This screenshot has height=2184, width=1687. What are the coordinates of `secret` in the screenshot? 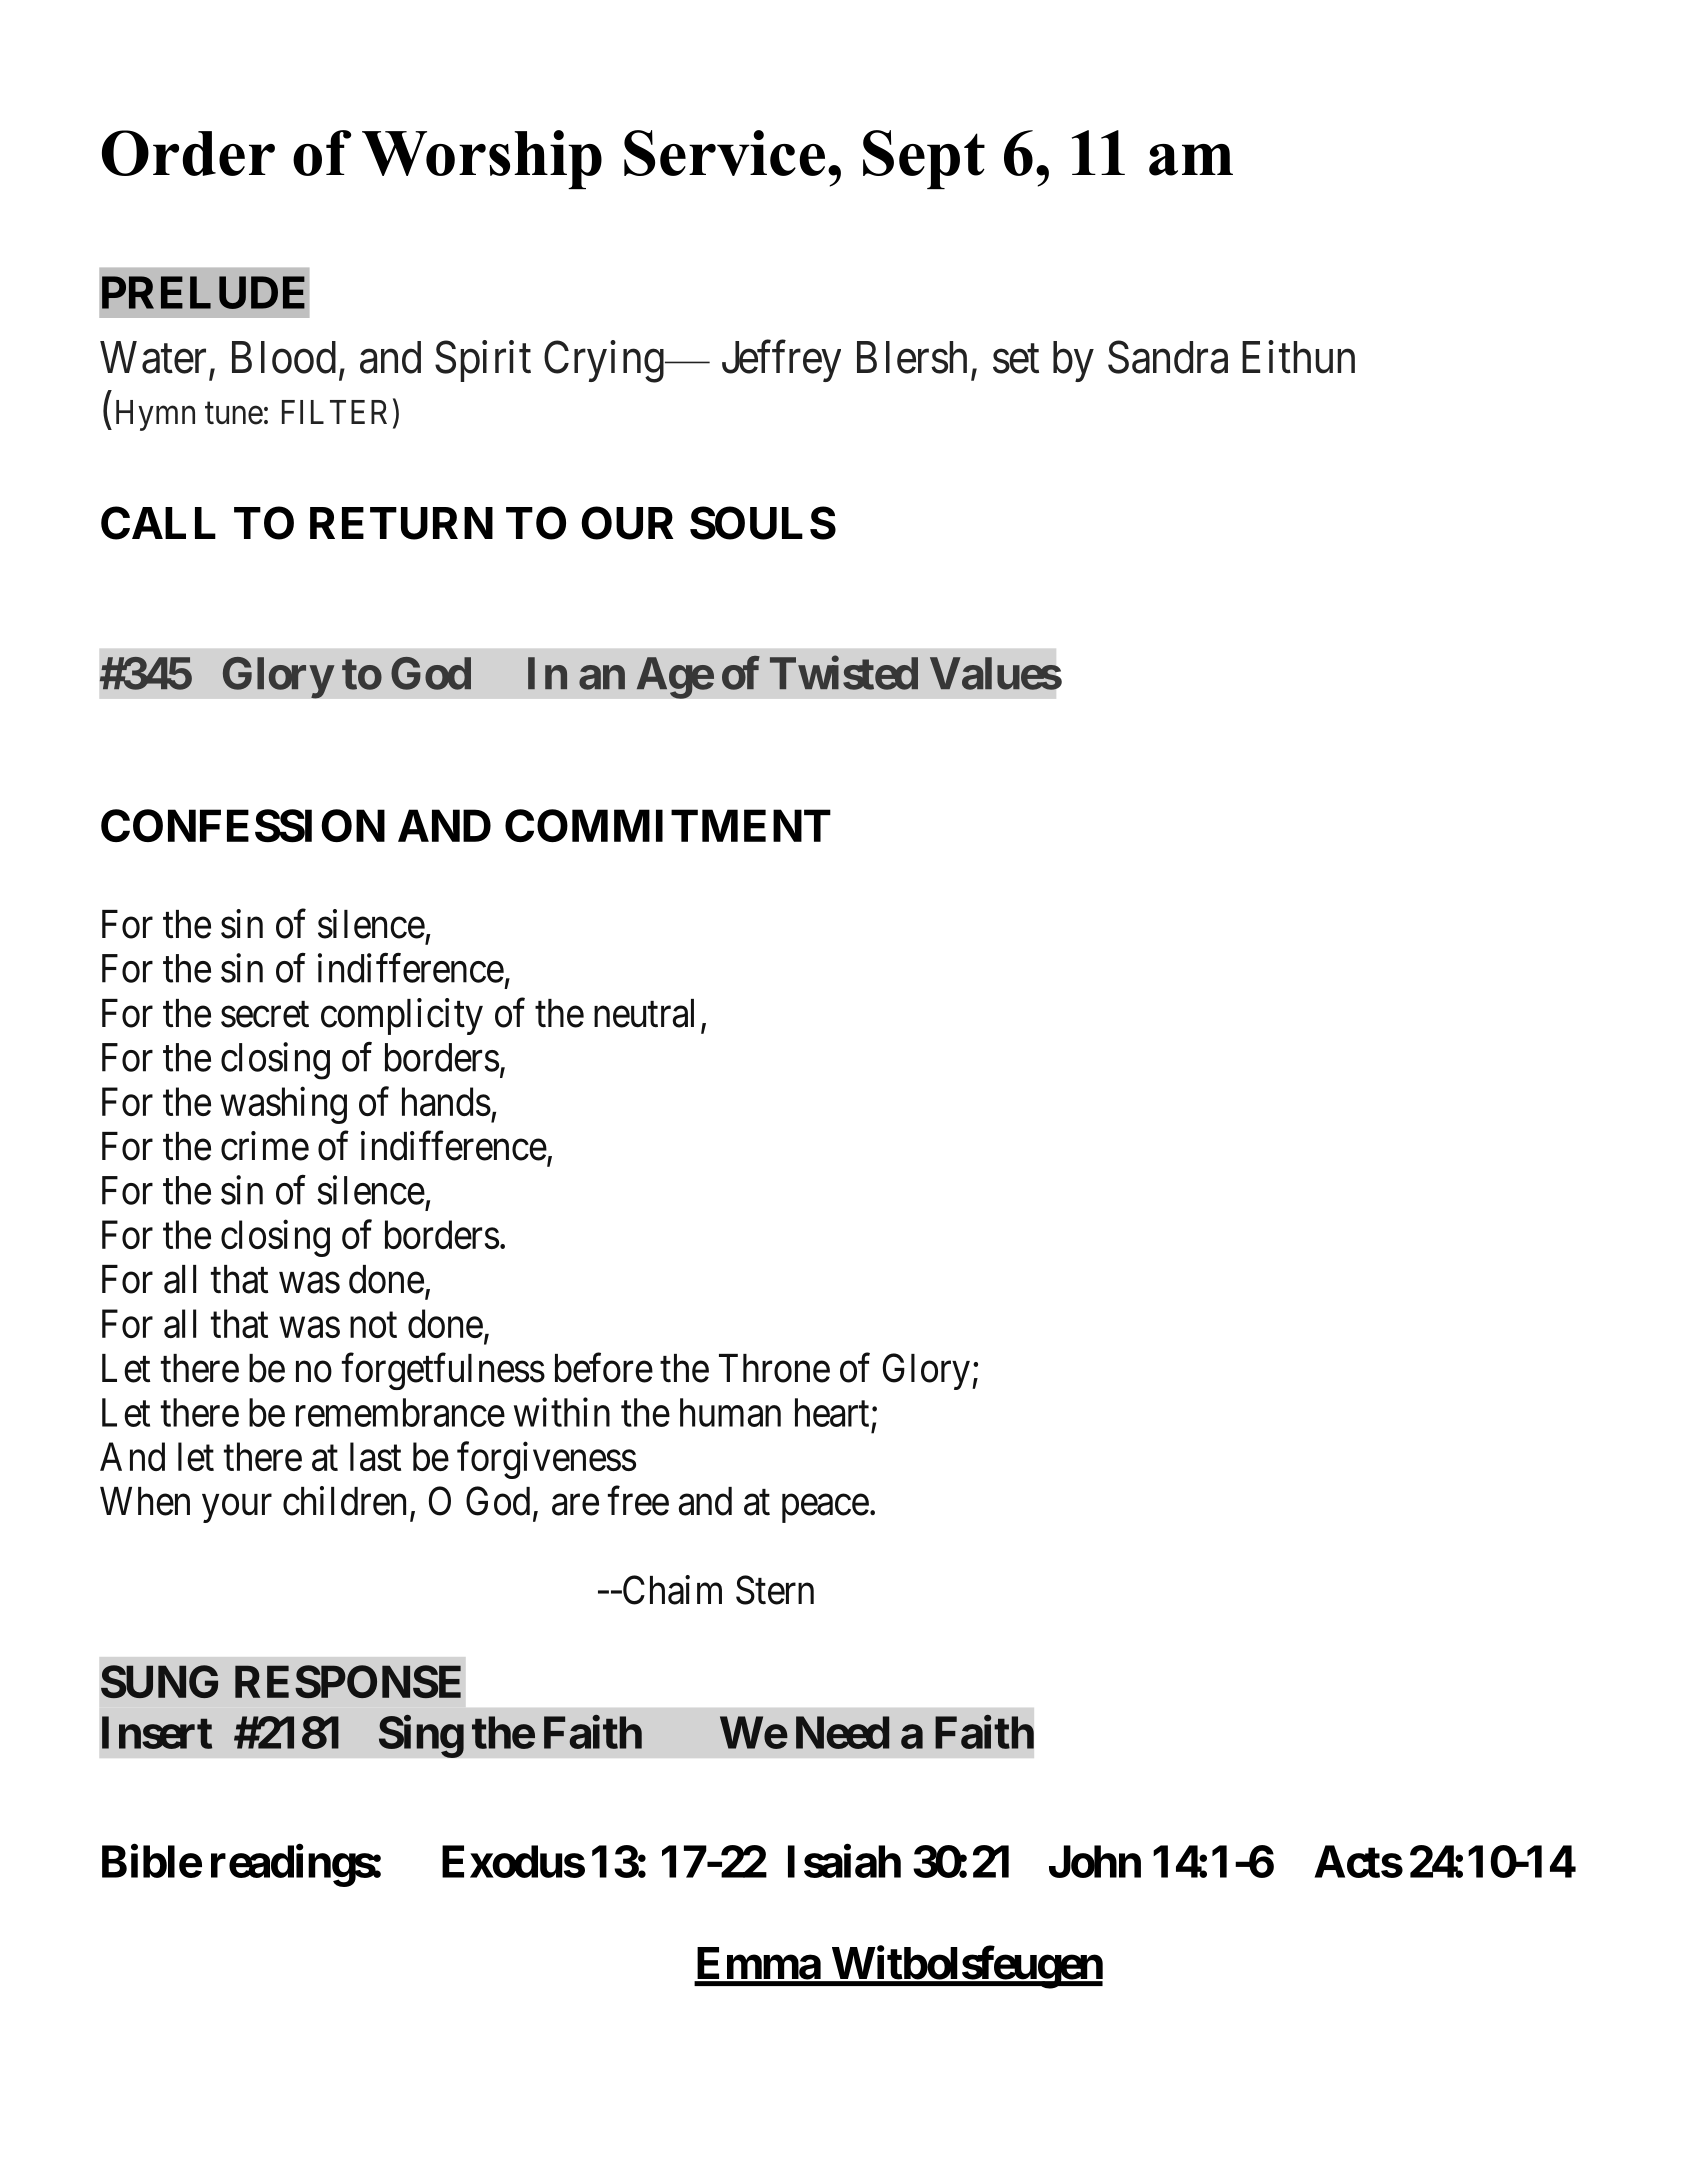 It's located at (265, 1015).
